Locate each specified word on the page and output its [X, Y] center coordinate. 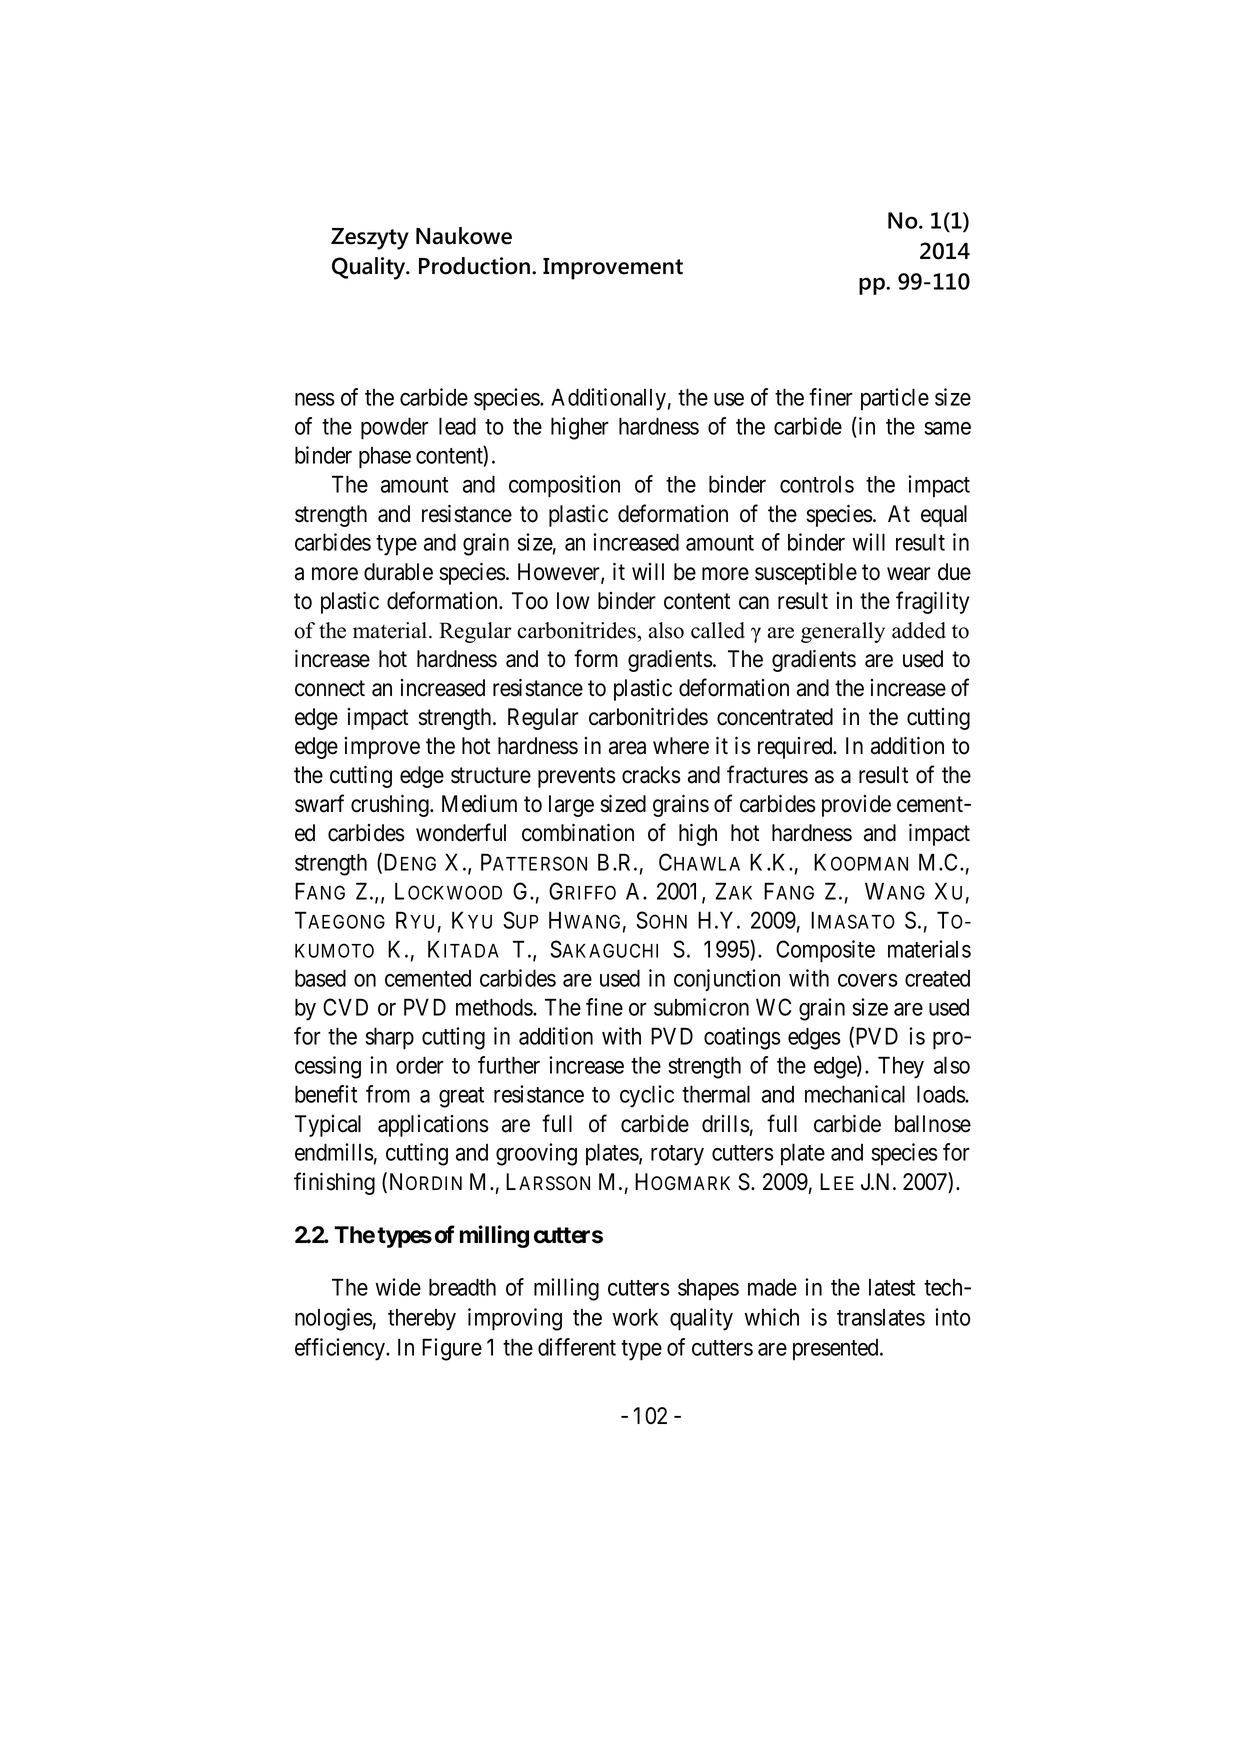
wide [398, 1287]
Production [476, 266]
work [635, 1317]
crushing [391, 806]
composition [564, 486]
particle [895, 399]
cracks [651, 775]
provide [856, 806]
